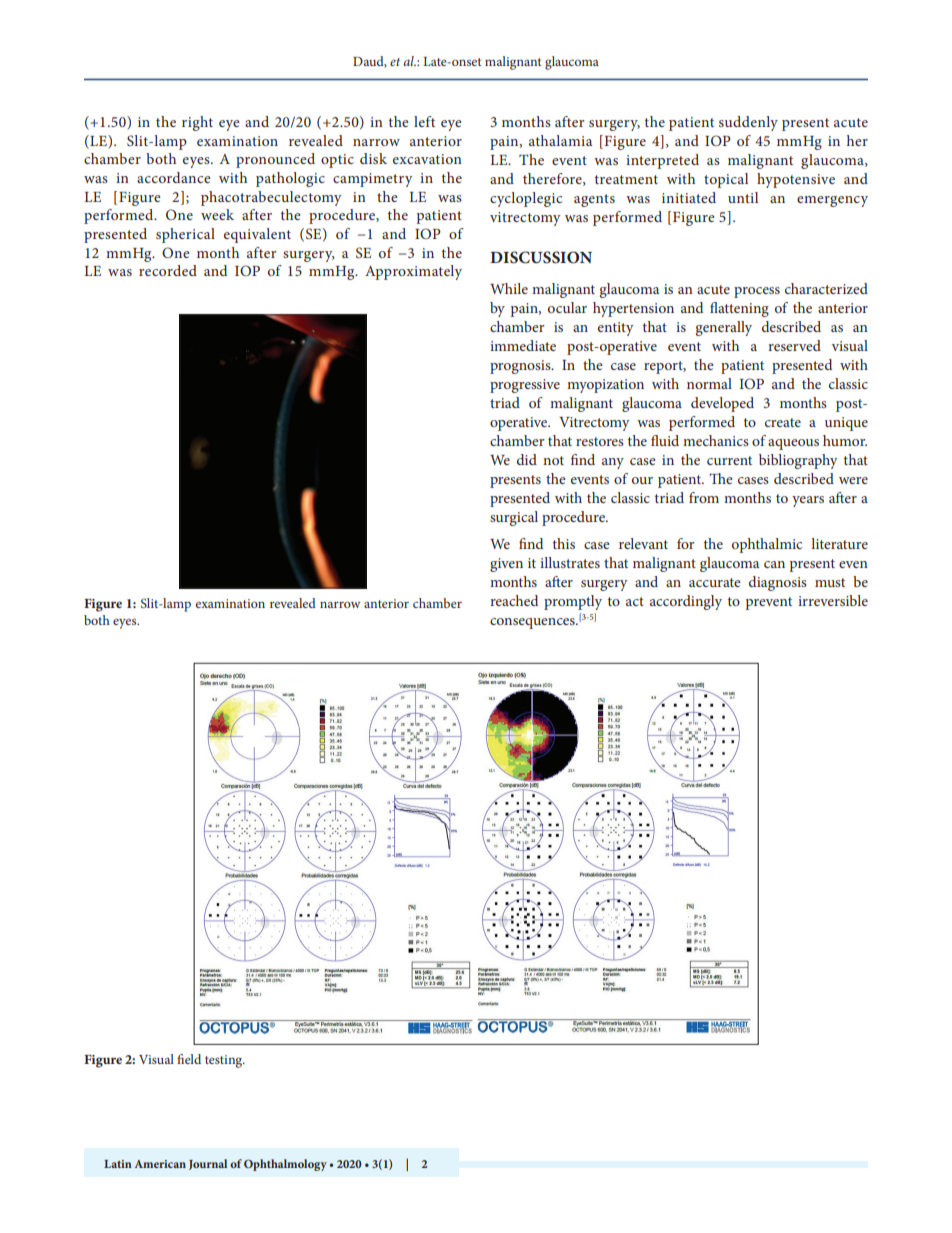 The height and width of the document is (1233, 952). Describe the element at coordinates (197, 123) in the document. I see `right` at that location.
